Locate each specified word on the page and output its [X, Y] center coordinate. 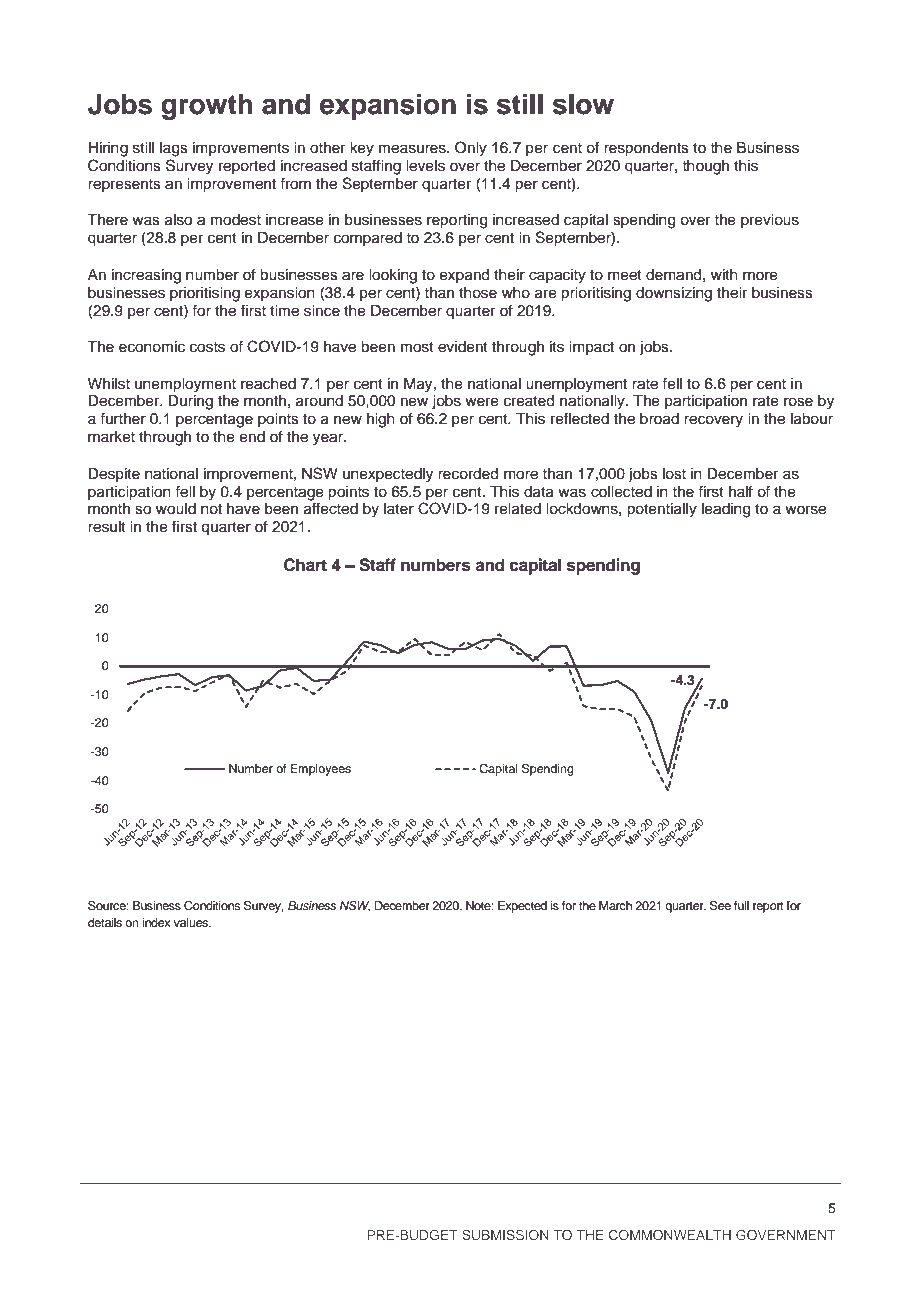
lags [174, 149]
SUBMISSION [505, 1235]
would [176, 509]
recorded [468, 474]
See [720, 906]
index [156, 922]
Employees [321, 770]
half [741, 491]
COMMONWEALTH [670, 1235]
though [705, 167]
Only [471, 149]
